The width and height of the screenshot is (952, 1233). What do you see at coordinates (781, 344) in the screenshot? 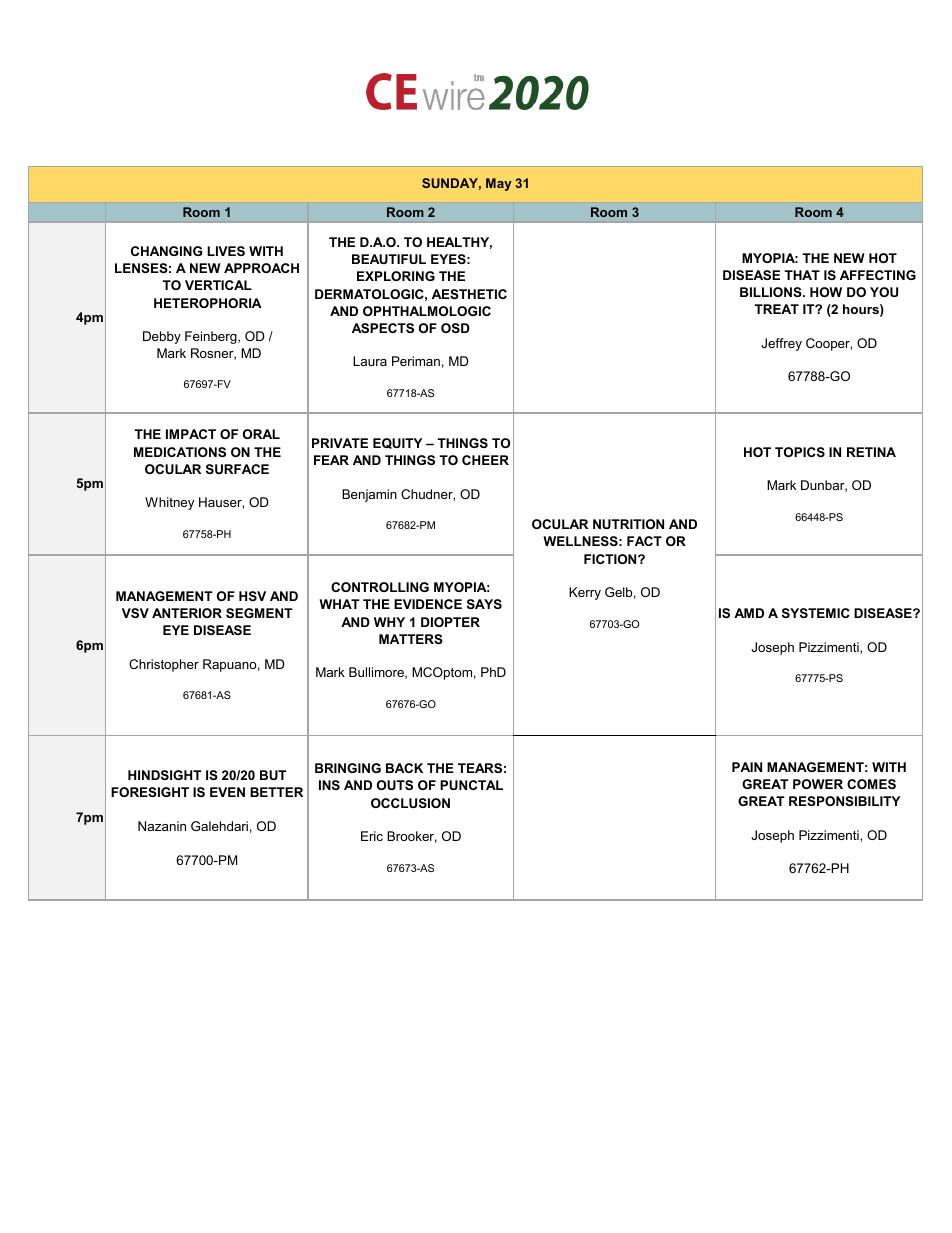
I see `Jeffrey` at bounding box center [781, 344].
